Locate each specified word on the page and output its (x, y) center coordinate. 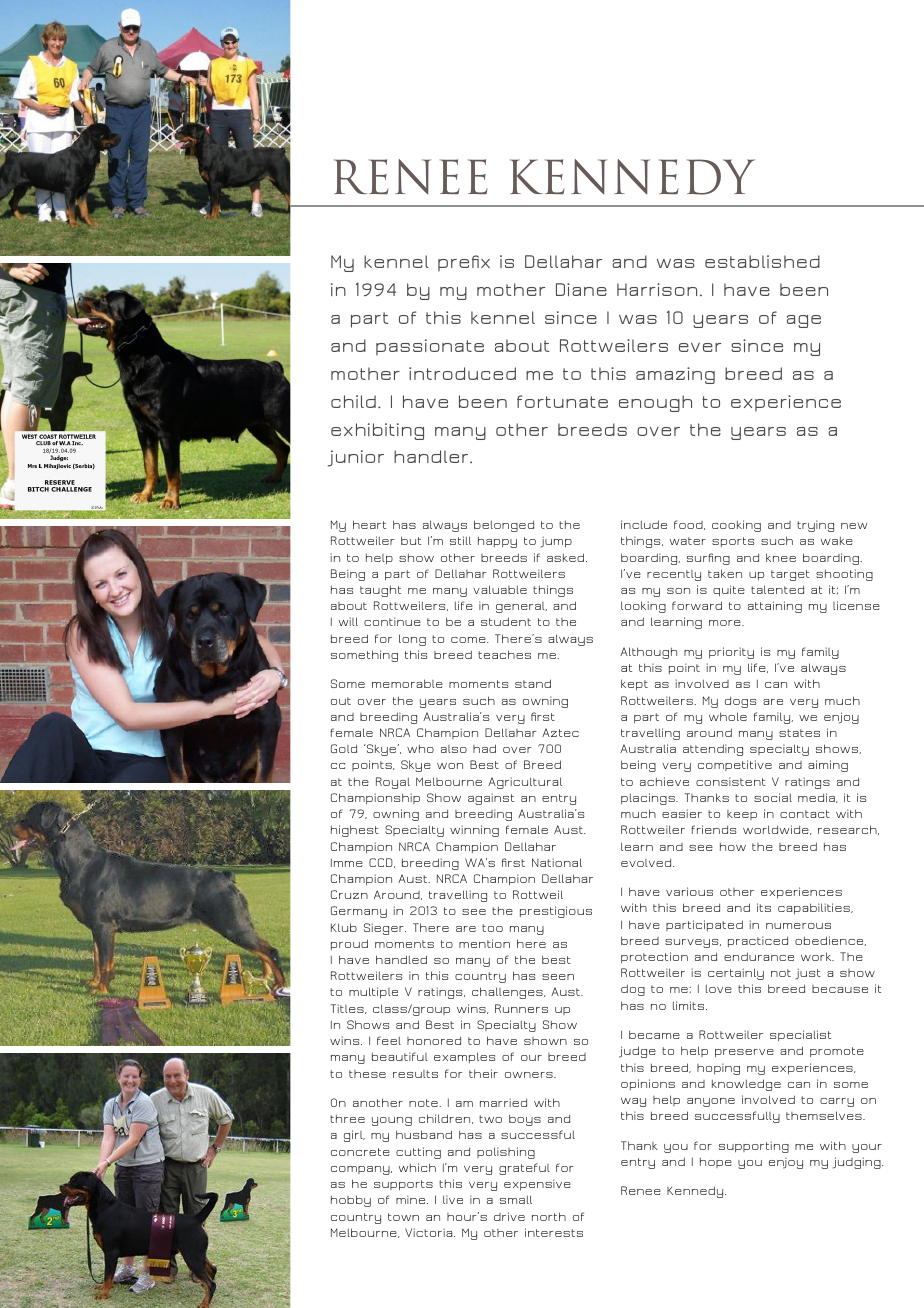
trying (815, 526)
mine (412, 1199)
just (808, 974)
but (411, 540)
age (804, 321)
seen (558, 977)
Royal (393, 783)
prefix (464, 263)
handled (401, 959)
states (799, 733)
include (644, 524)
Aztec (560, 732)
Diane (581, 289)
